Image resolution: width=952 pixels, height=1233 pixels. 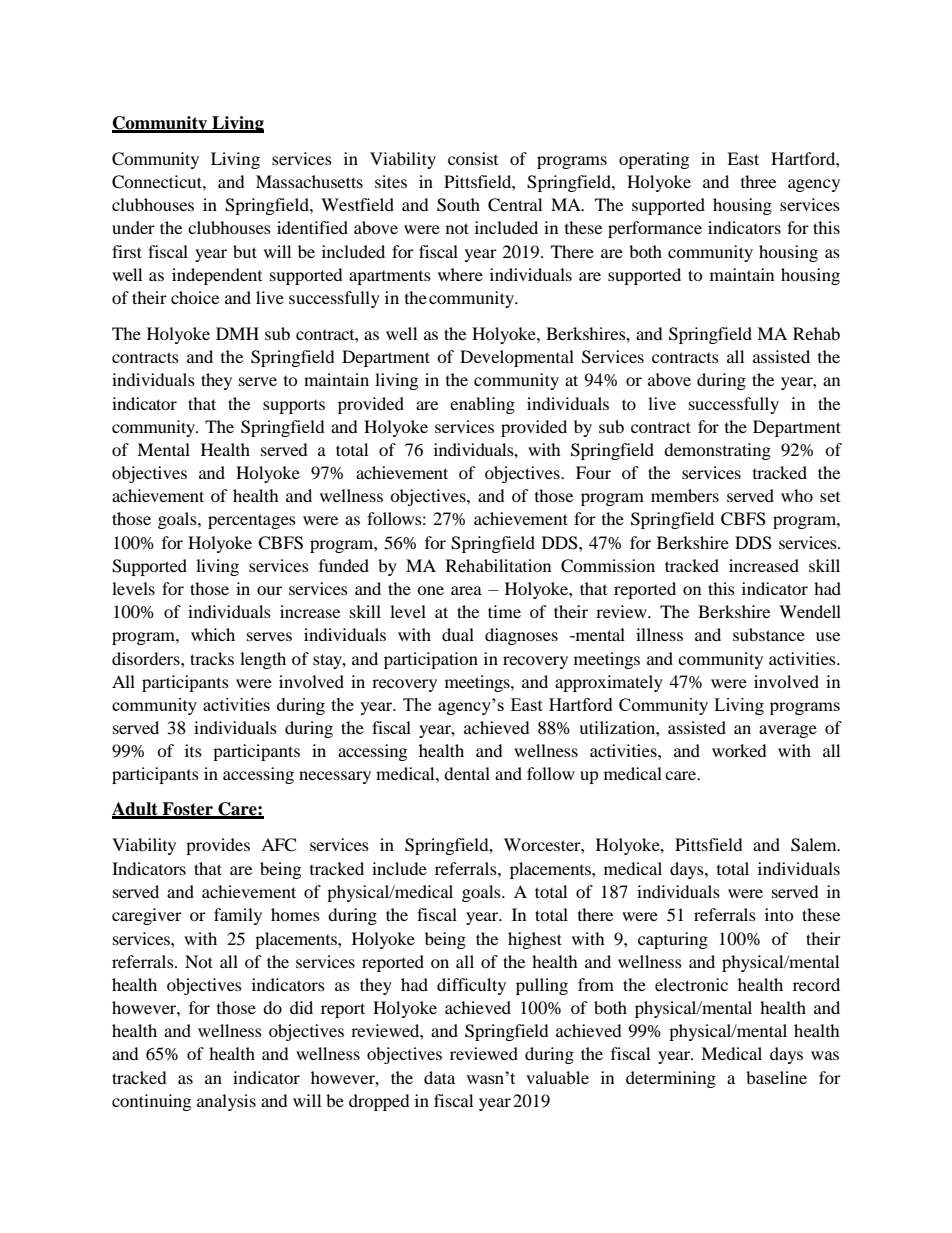 What do you see at coordinates (133, 227) in the screenshot?
I see `under` at bounding box center [133, 227].
